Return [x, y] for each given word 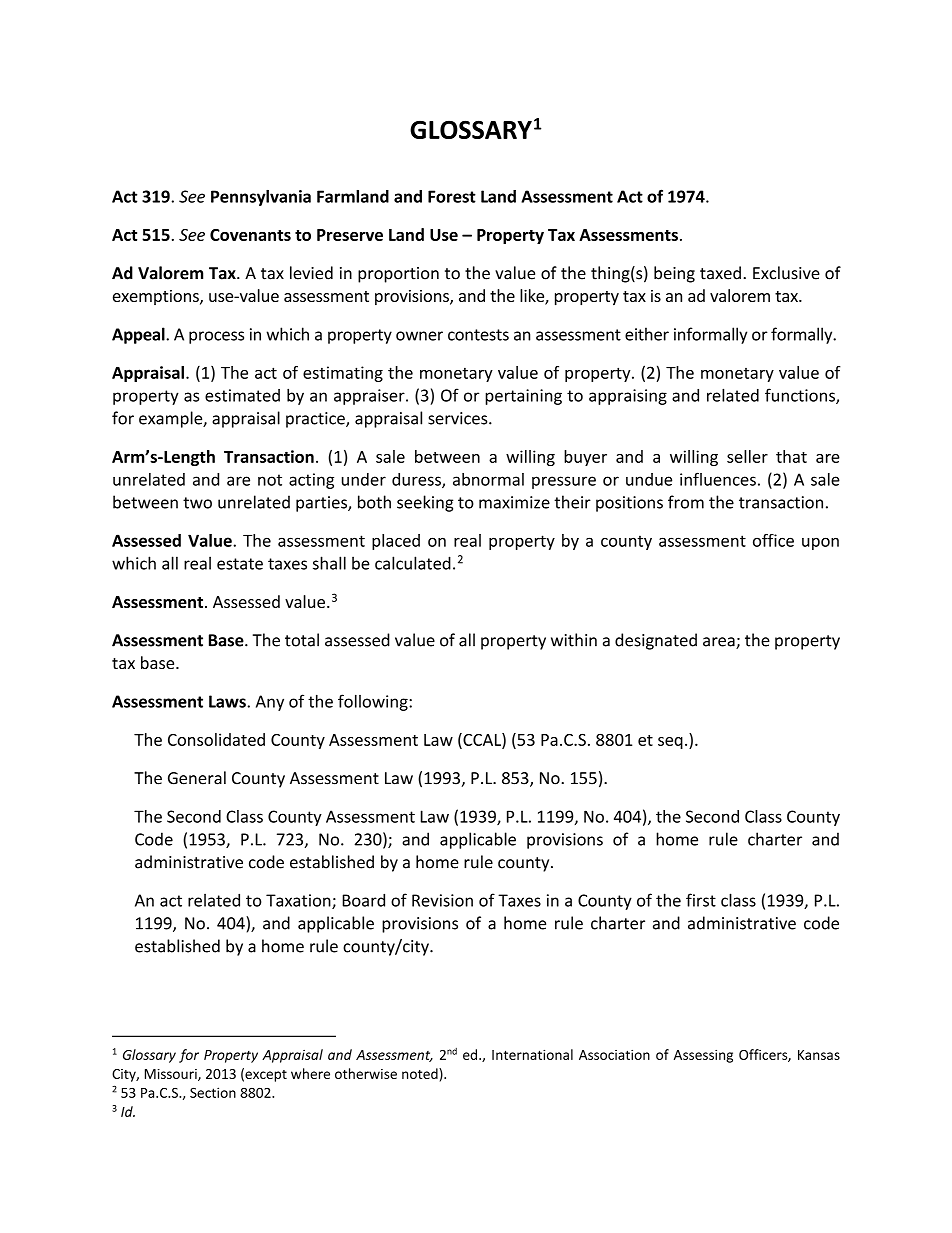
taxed [720, 273]
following [374, 702]
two [197, 503]
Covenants [250, 235]
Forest [452, 196]
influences [718, 479]
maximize [514, 502]
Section [213, 1092]
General [197, 778]
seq [670, 743]
